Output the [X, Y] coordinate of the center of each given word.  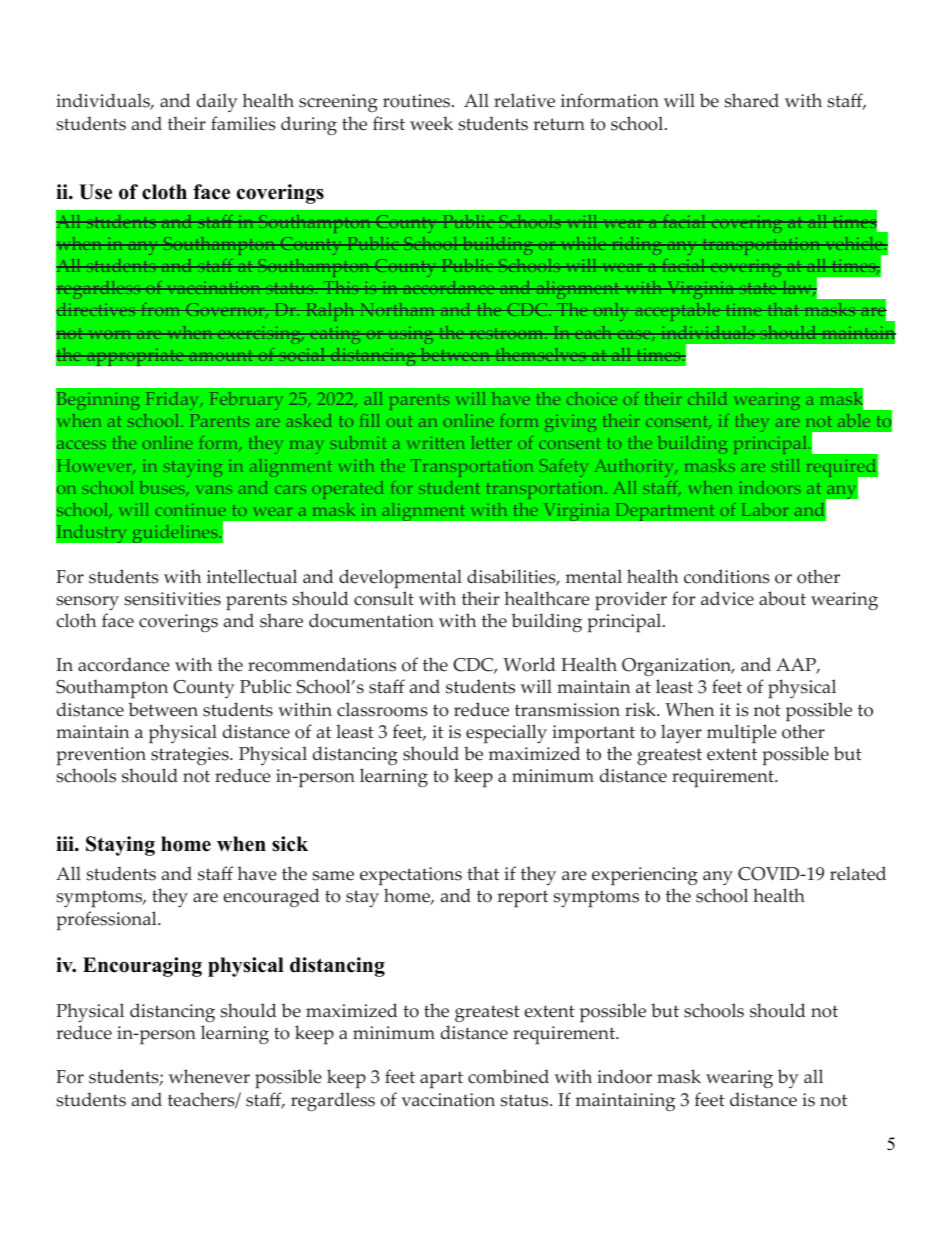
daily [217, 102]
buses [162, 487]
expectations [411, 878]
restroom [506, 335]
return [559, 124]
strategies [191, 756]
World [529, 664]
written [436, 443]
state [758, 288]
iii [66, 843]
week [431, 123]
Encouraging [142, 967]
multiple [742, 734]
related [858, 873]
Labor [765, 509]
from [161, 310]
